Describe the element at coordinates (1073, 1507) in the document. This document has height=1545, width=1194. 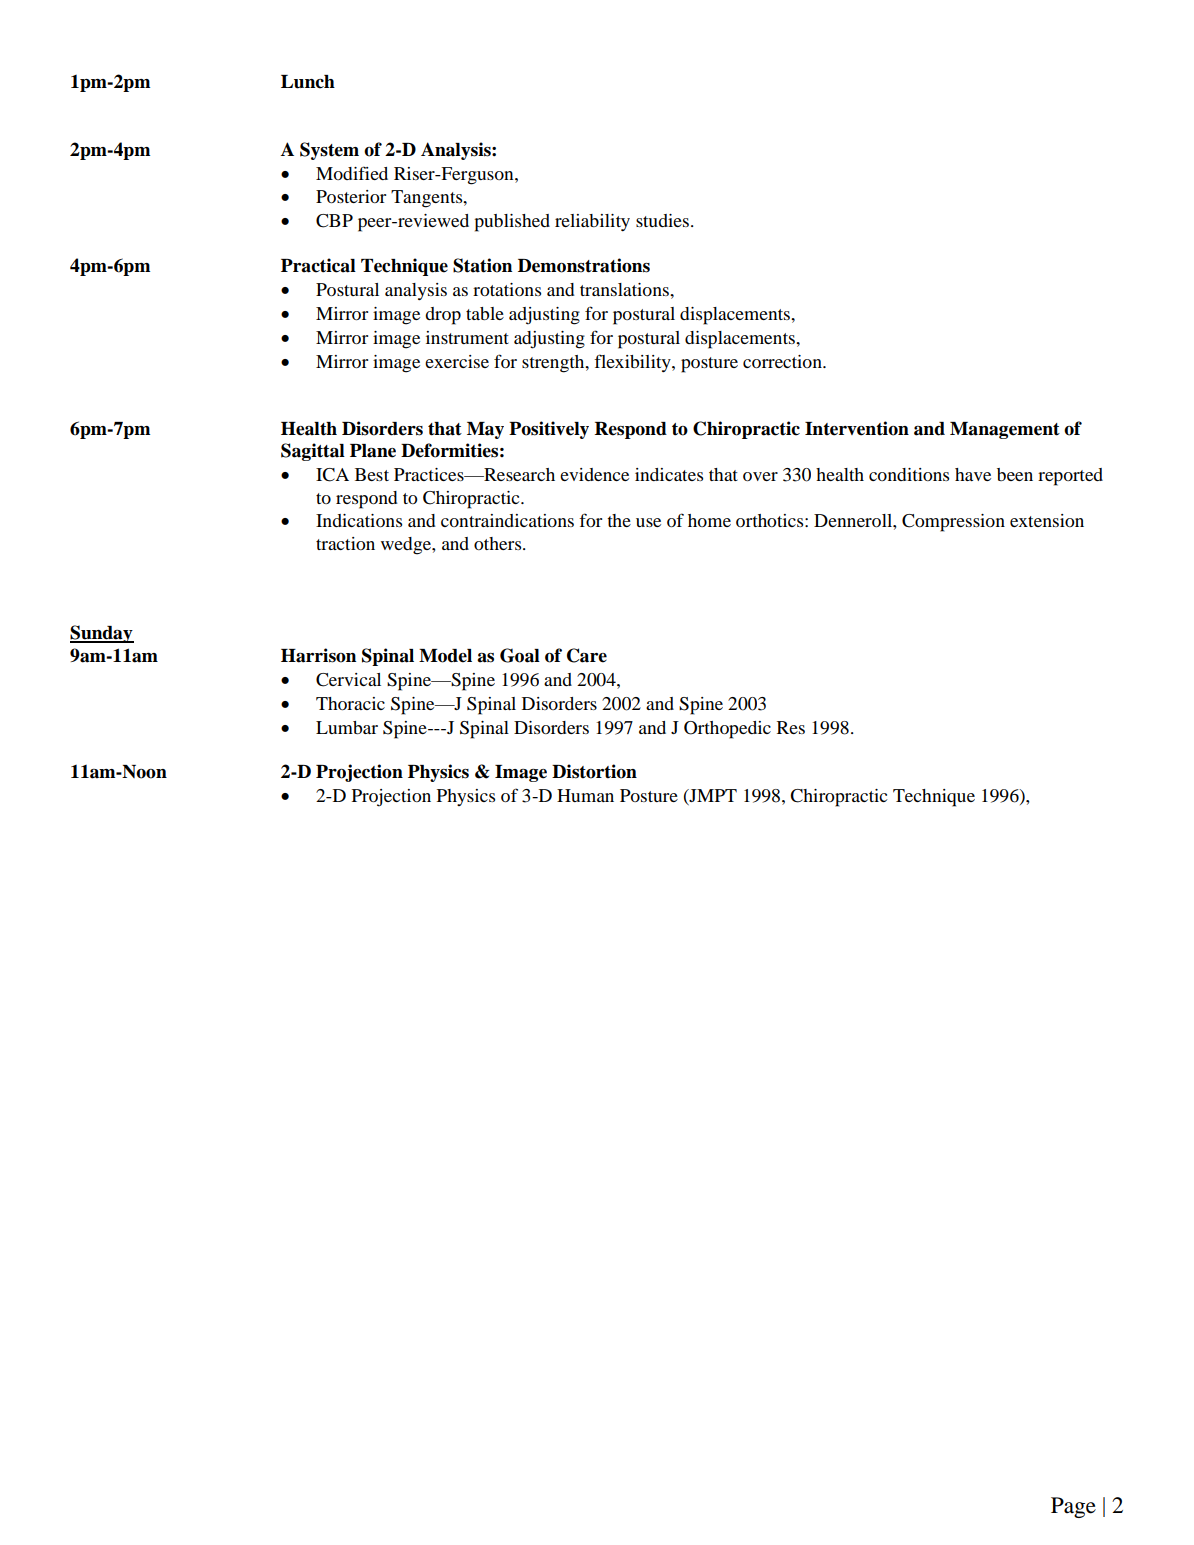
I see `Page` at that location.
